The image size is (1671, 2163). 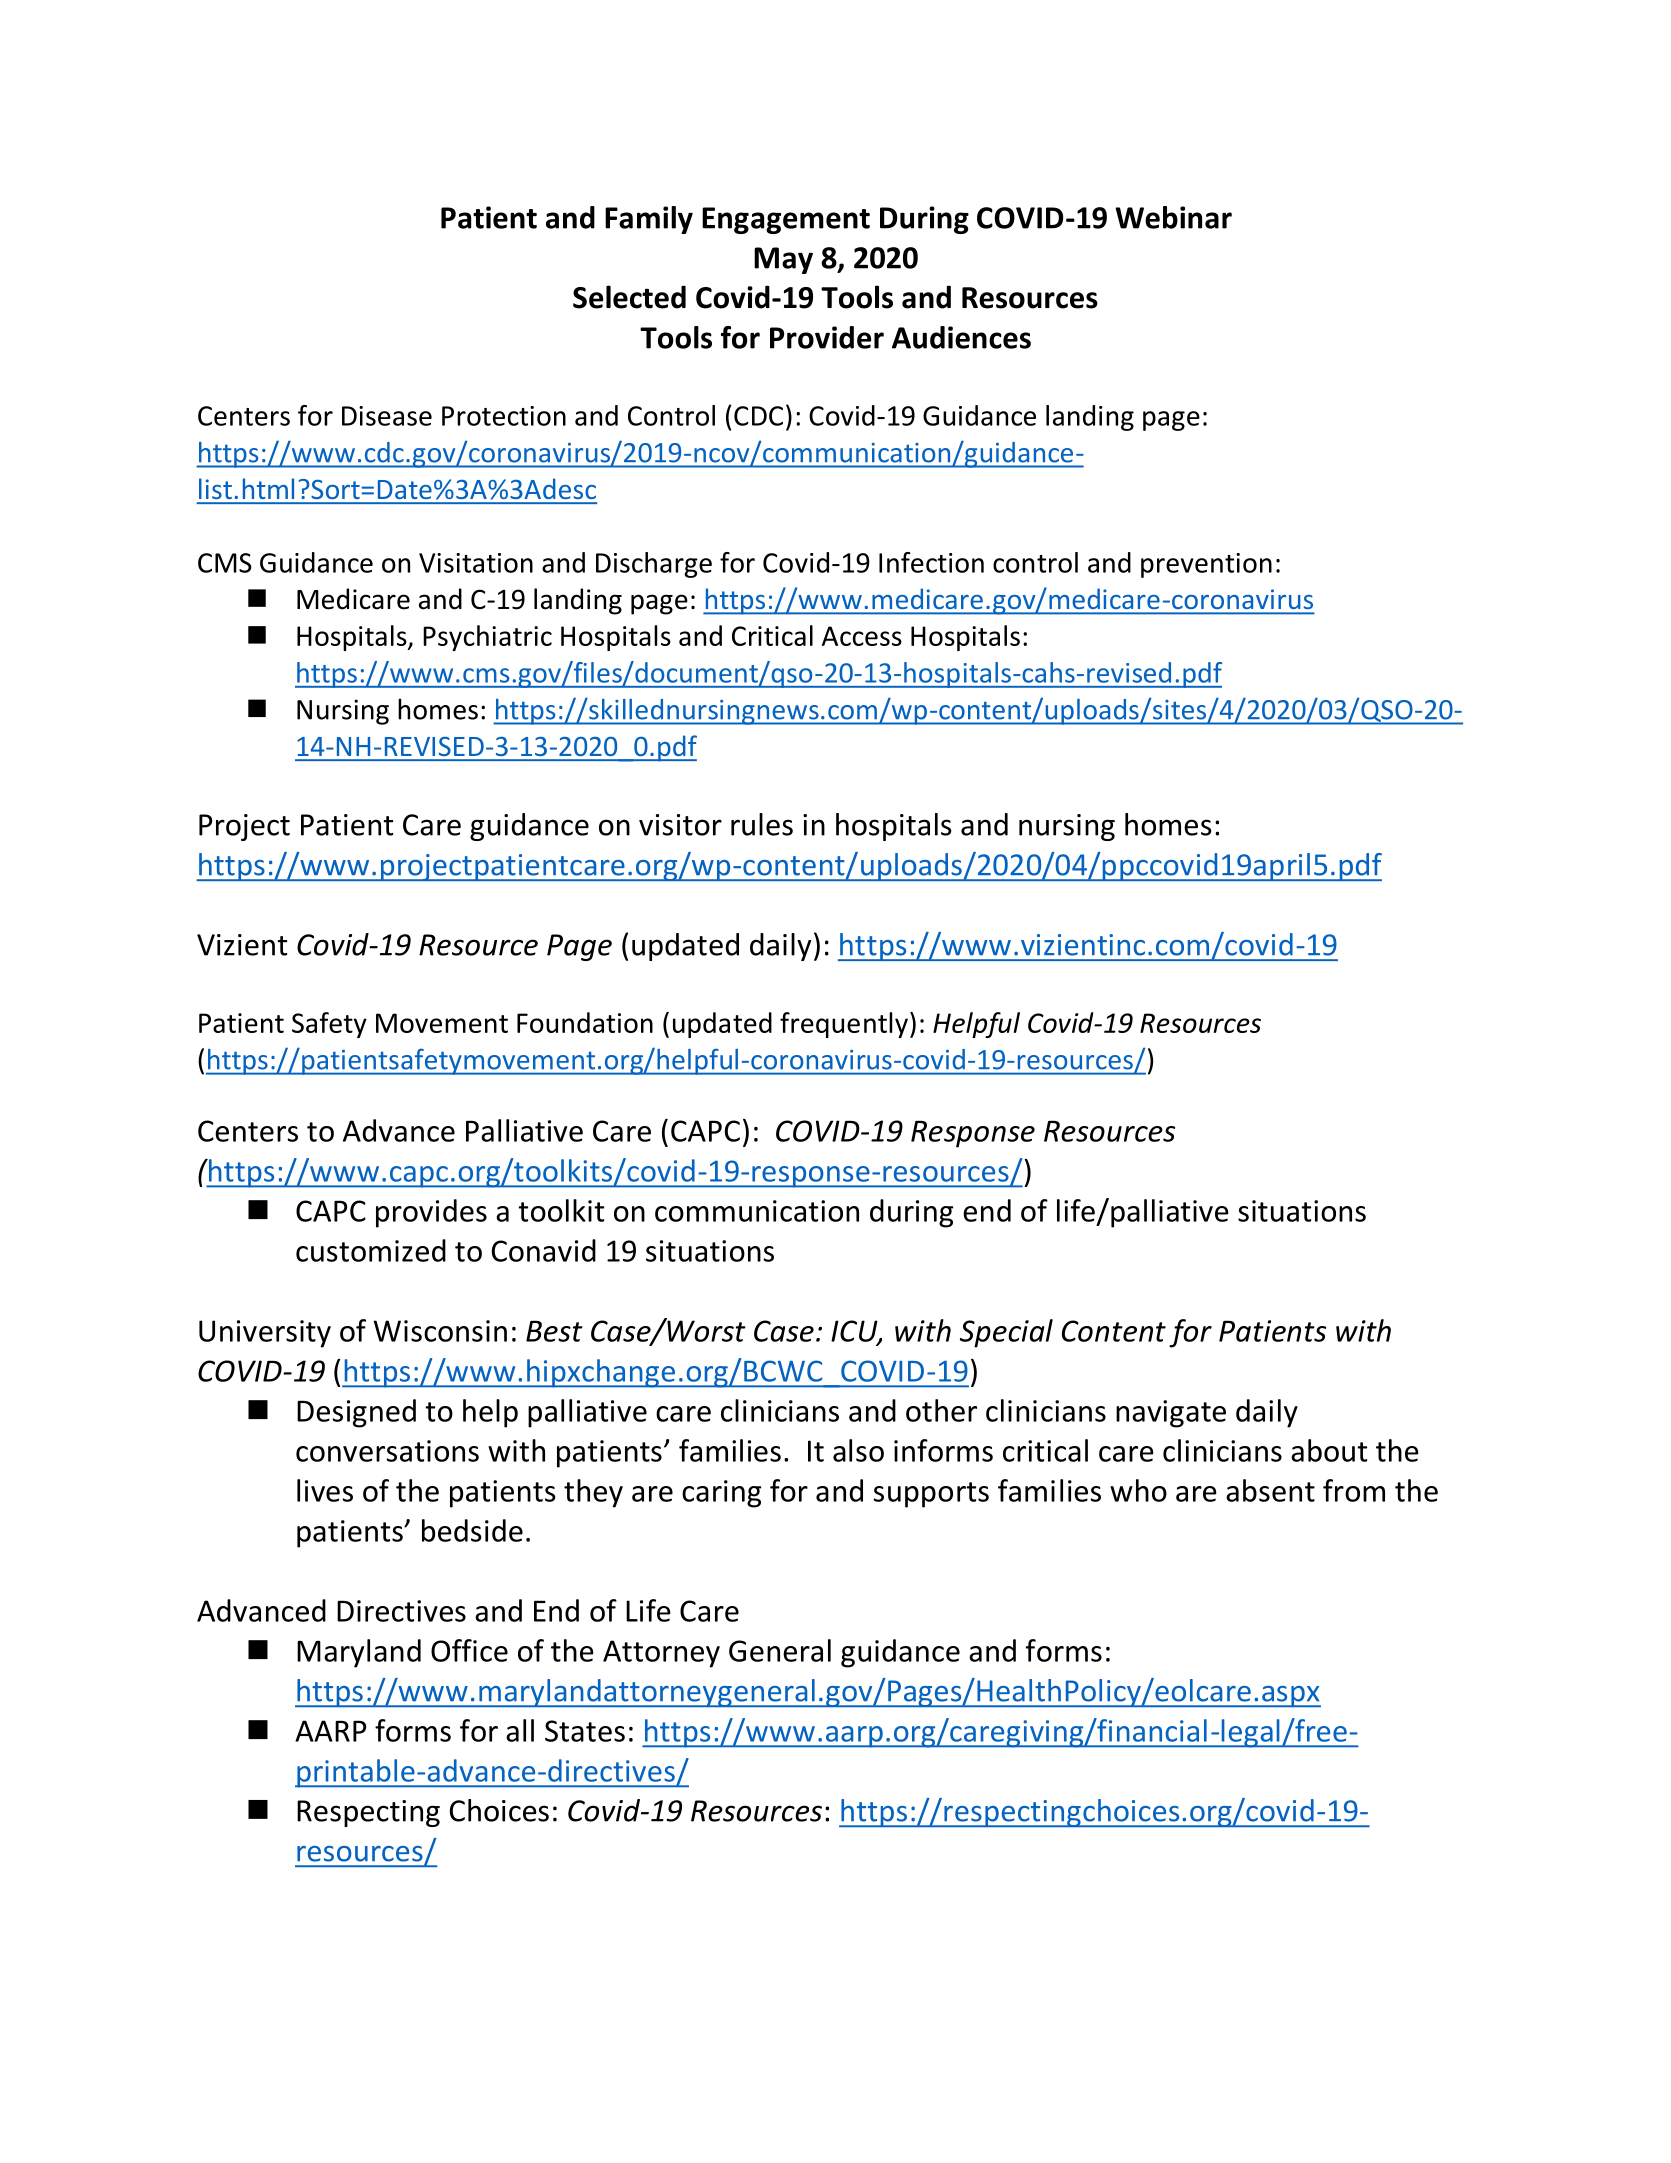 I want to click on States, so click(x=585, y=1731).
